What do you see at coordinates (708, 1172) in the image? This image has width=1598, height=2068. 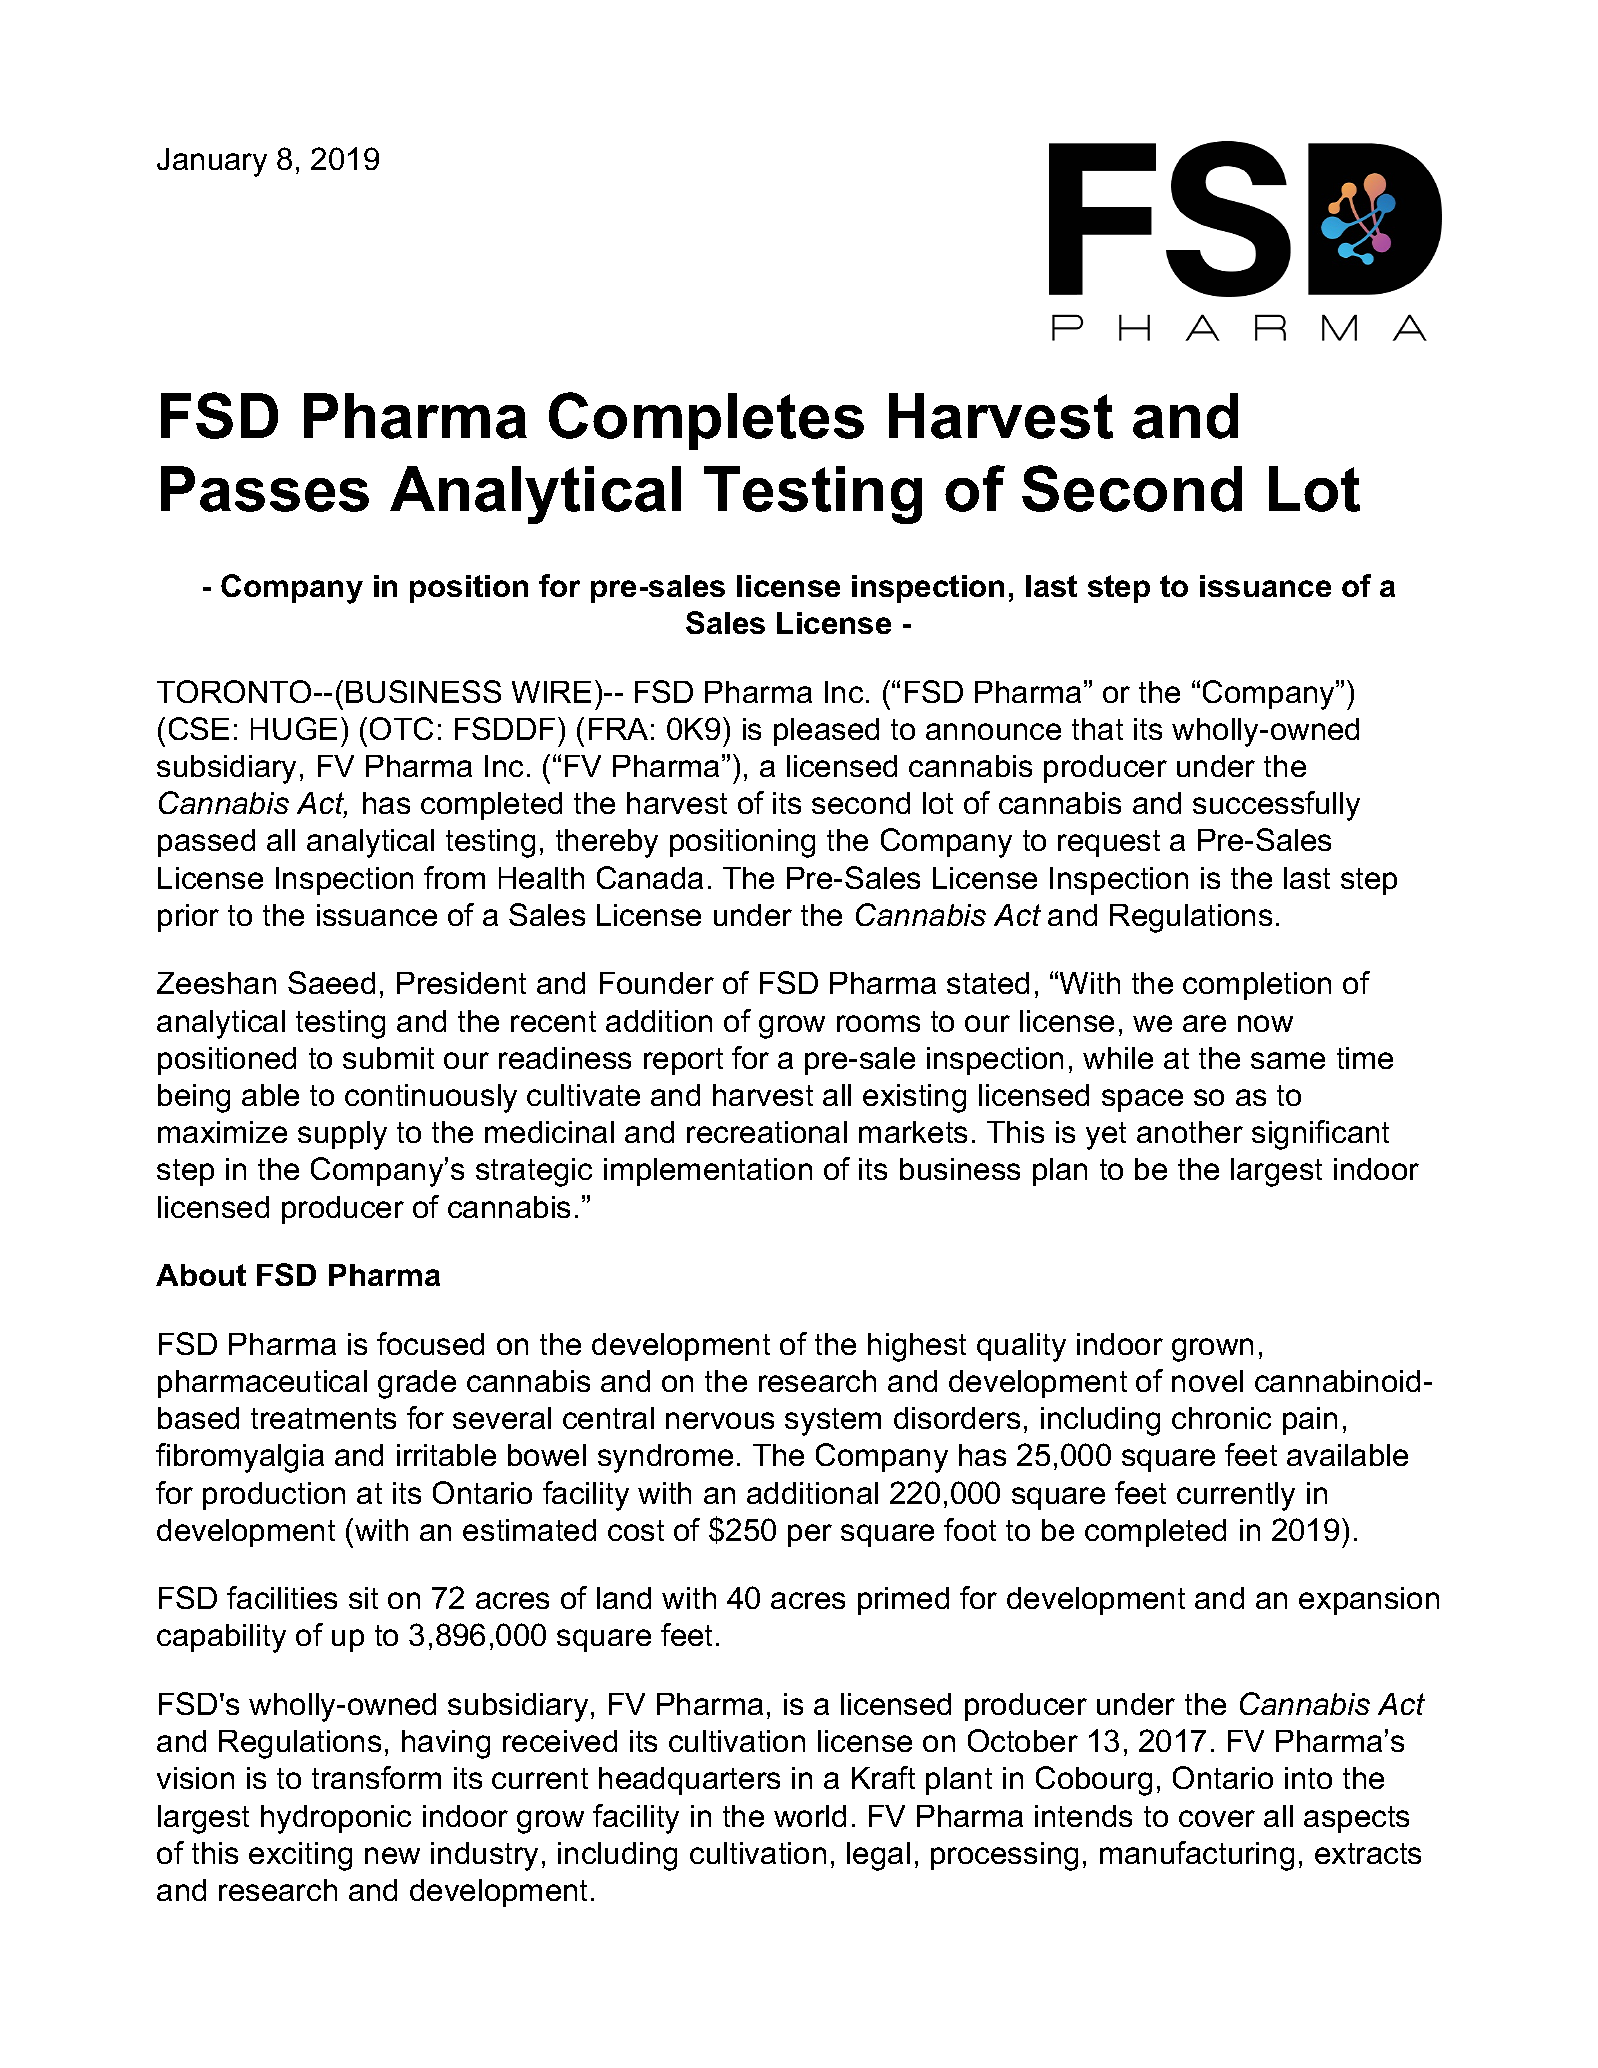 I see `implementation` at bounding box center [708, 1172].
